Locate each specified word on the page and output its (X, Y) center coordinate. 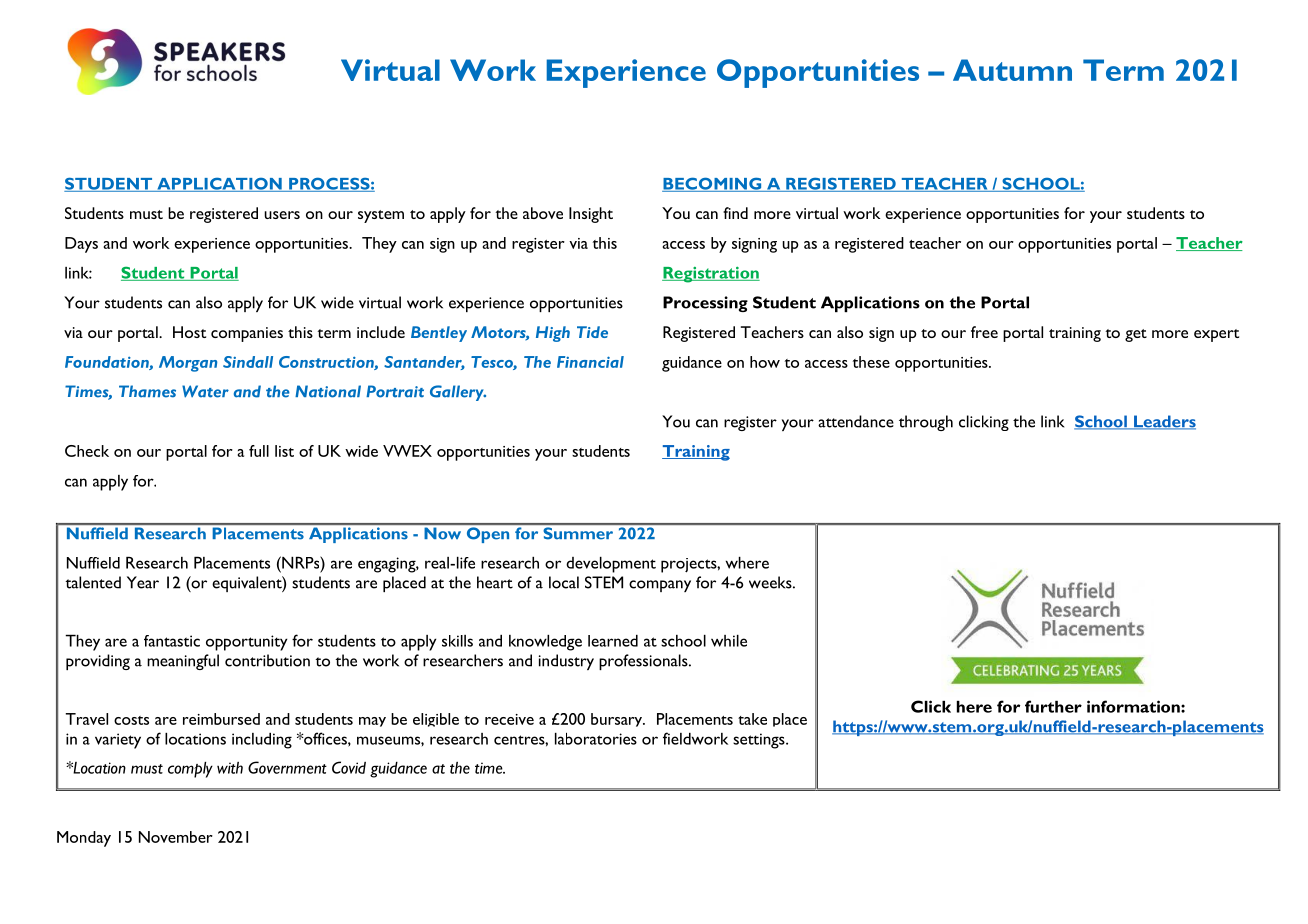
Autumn (1012, 70)
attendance (856, 421)
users (282, 215)
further (1053, 706)
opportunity (246, 643)
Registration (711, 275)
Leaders (1164, 422)
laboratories (596, 739)
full (259, 451)
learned (613, 641)
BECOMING (713, 184)
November (176, 837)
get (1136, 335)
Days (81, 245)
